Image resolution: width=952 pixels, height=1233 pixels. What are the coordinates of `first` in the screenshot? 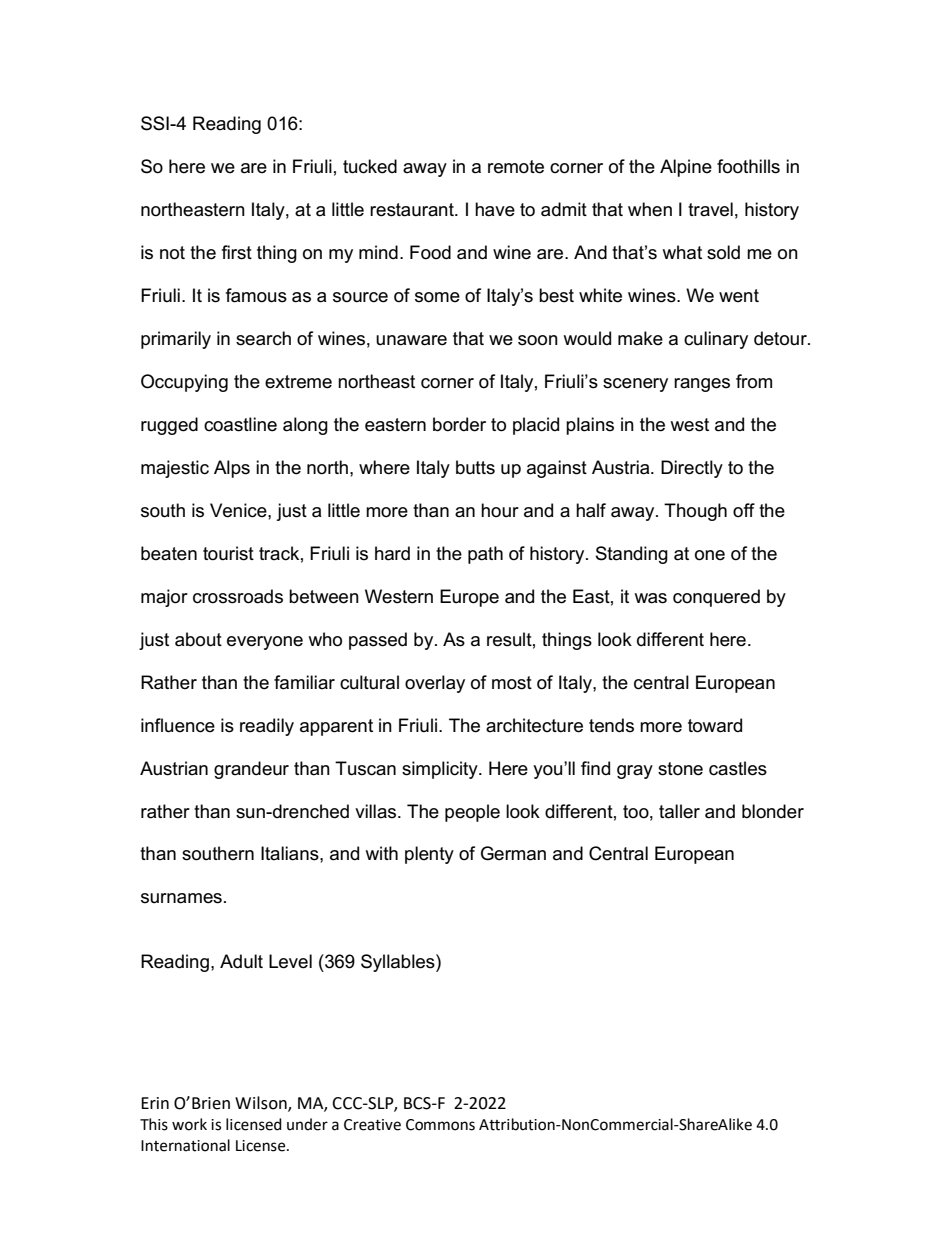 It's located at (237, 252).
